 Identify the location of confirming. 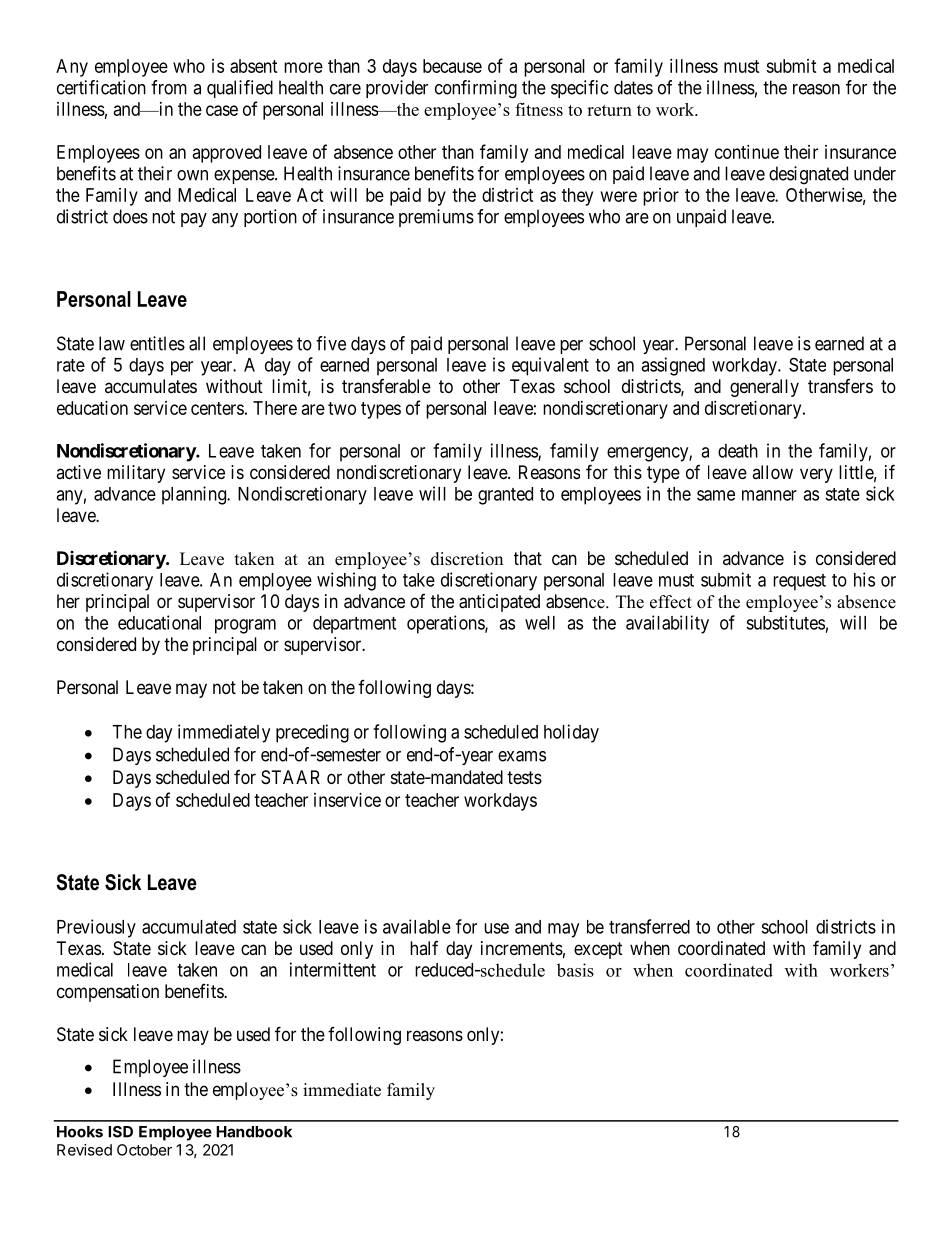
(476, 89).
